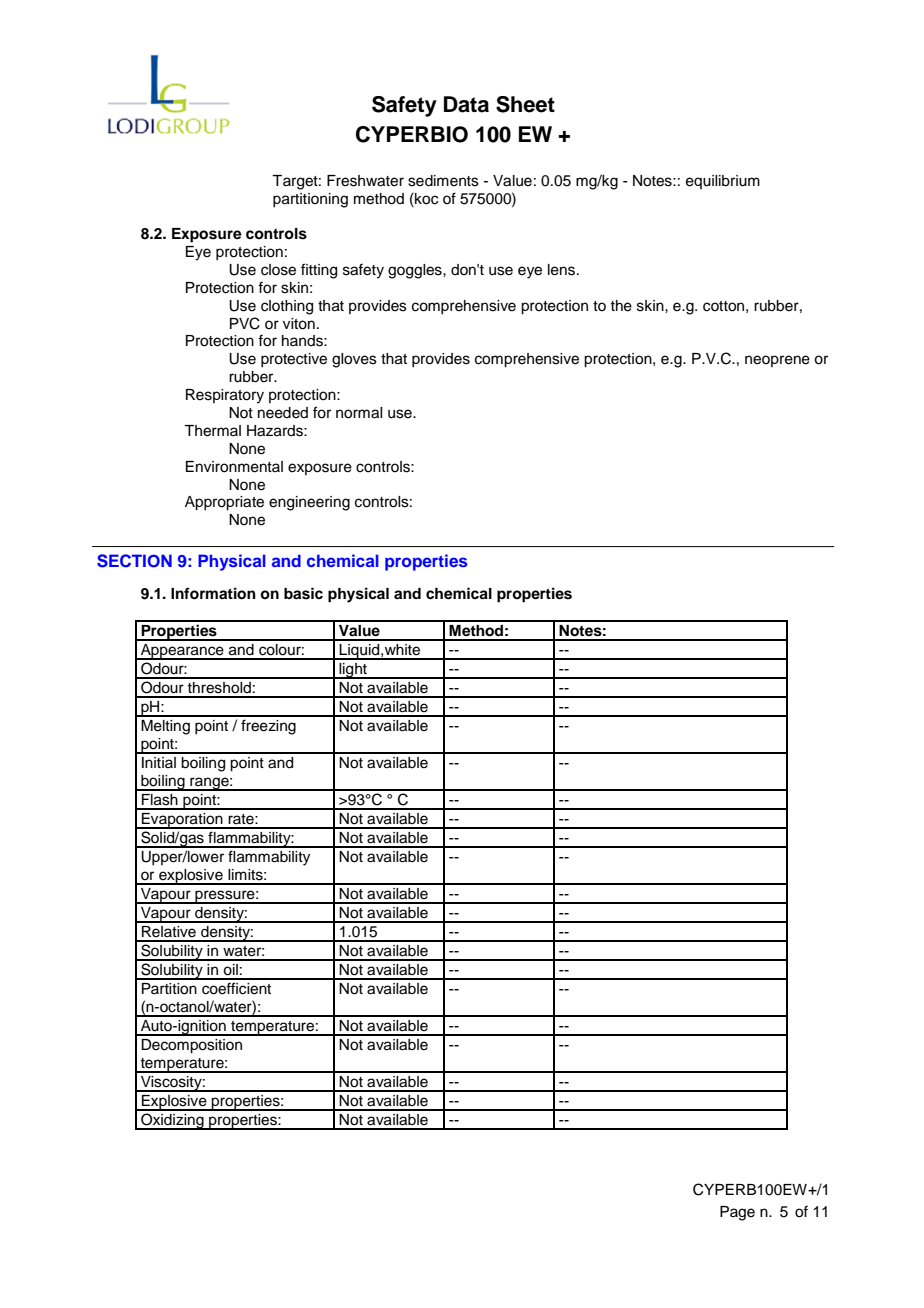 The height and width of the screenshot is (1308, 924). I want to click on engineering, so click(309, 503).
